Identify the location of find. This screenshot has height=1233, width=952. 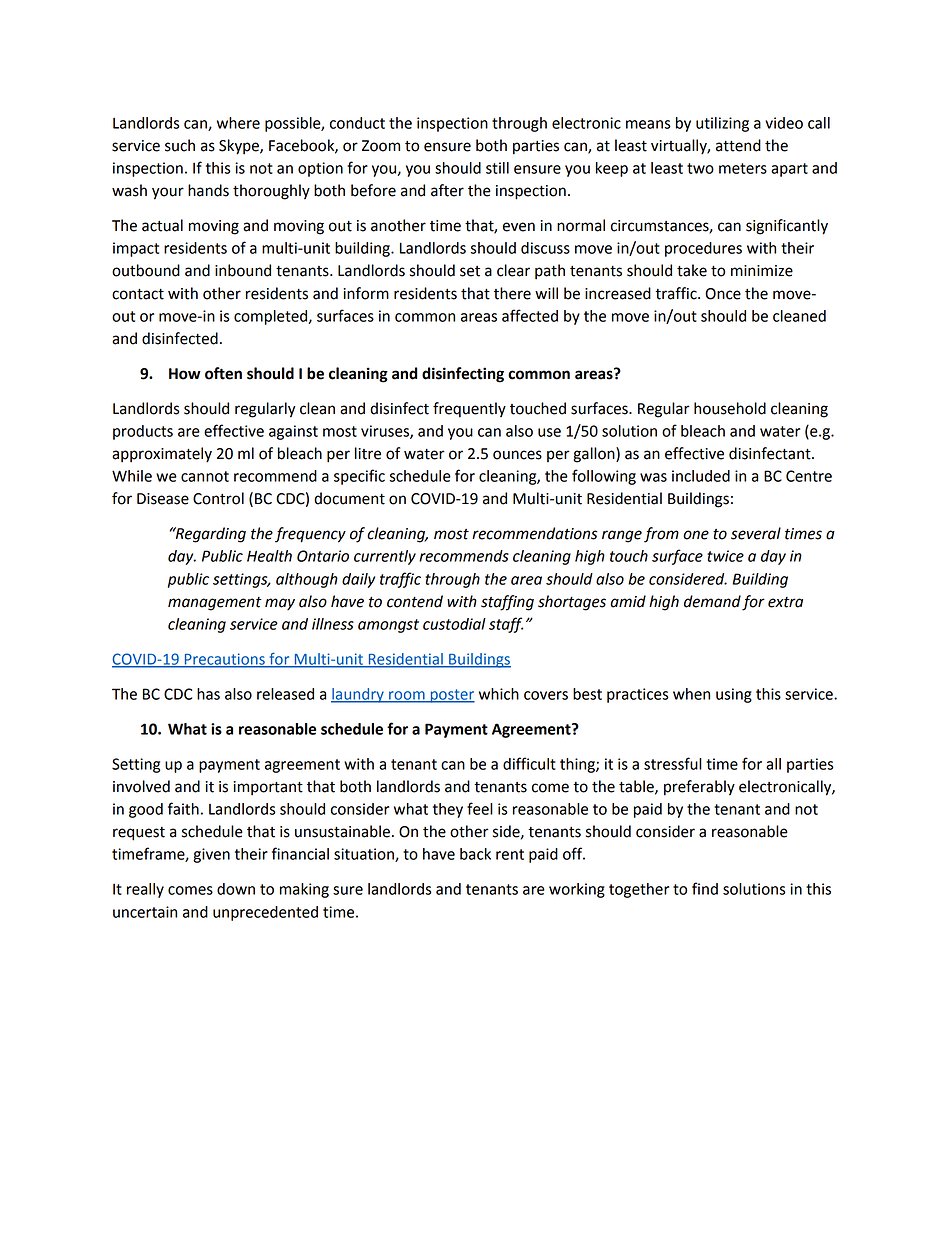
(705, 888).
